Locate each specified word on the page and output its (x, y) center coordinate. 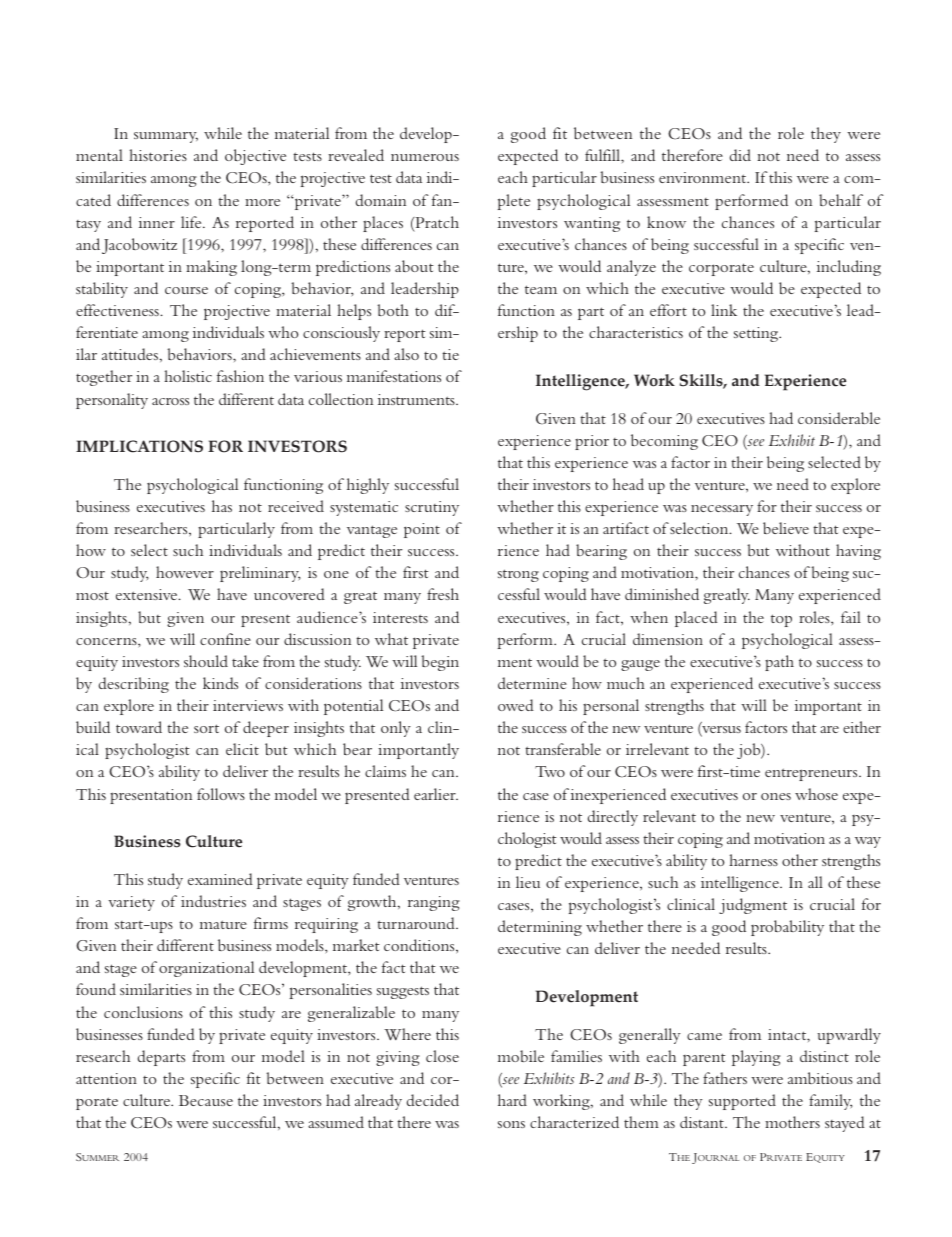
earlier (436, 794)
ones (776, 796)
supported (742, 1102)
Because (206, 1100)
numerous (425, 157)
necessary (722, 510)
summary (166, 137)
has (222, 506)
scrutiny (432, 508)
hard (512, 1100)
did (740, 155)
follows (221, 794)
